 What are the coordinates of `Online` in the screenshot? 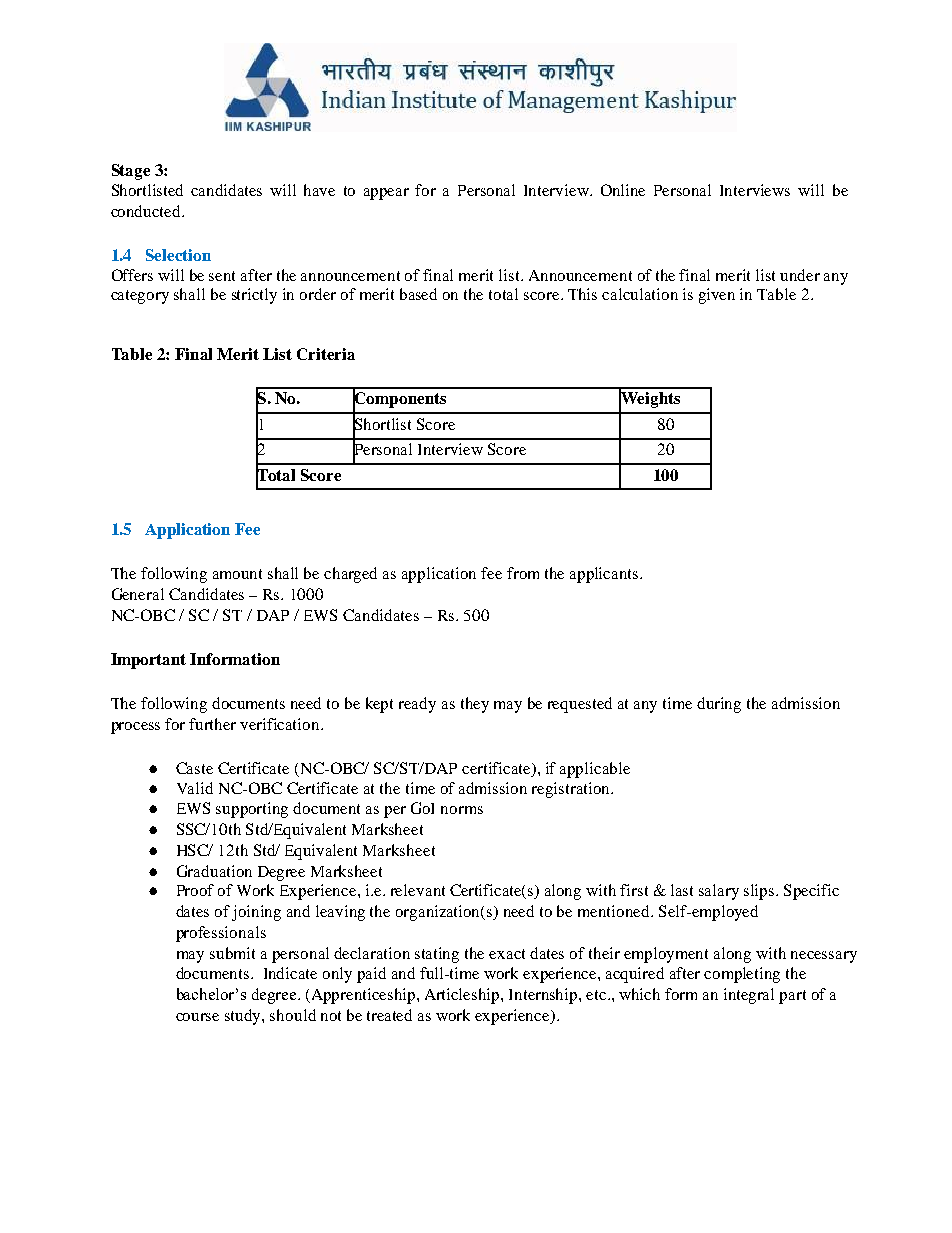 It's located at (623, 190).
